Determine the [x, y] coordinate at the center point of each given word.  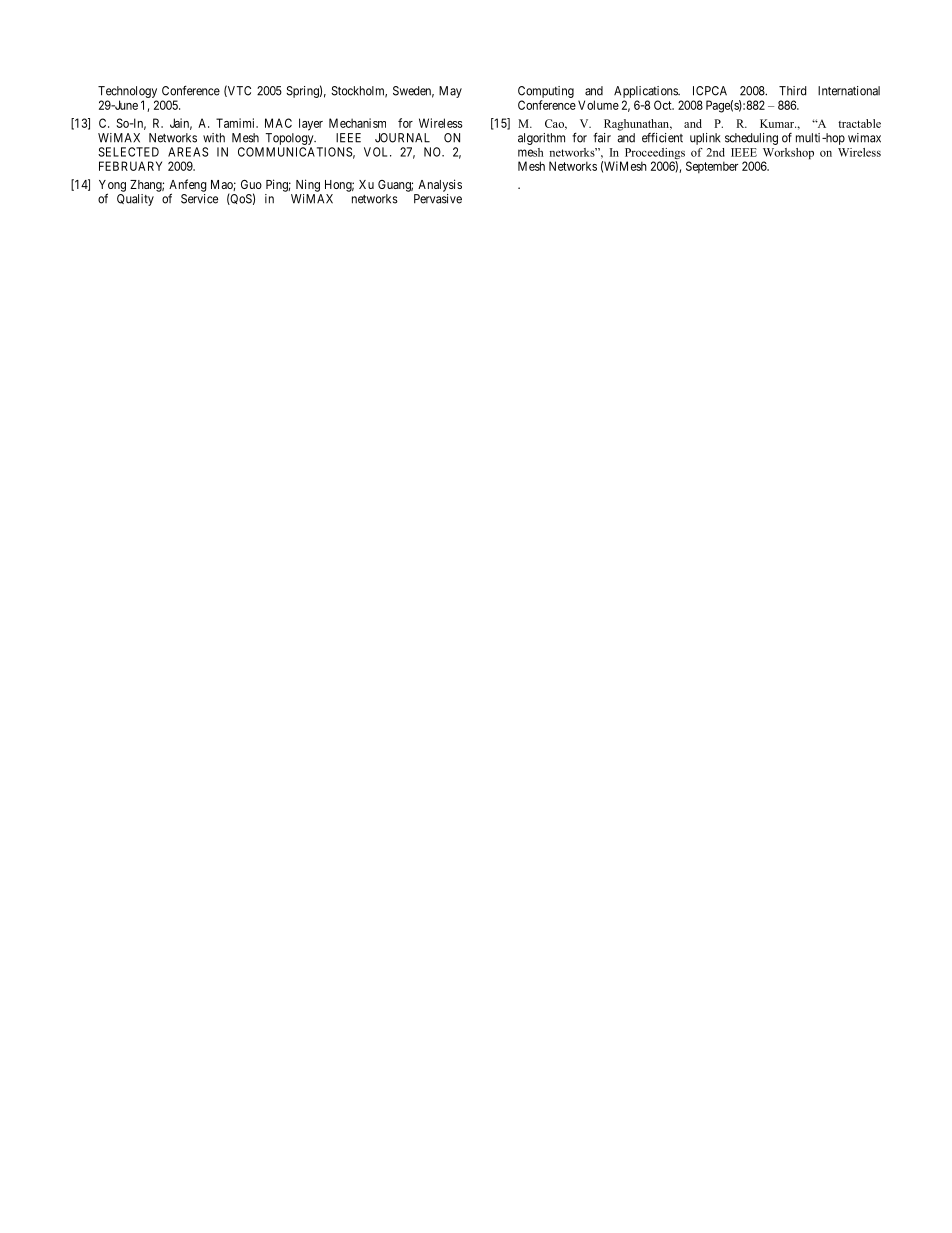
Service [199, 199]
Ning [308, 185]
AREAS [188, 152]
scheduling [751, 139]
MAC [278, 123]
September [712, 167]
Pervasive [438, 199]
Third [792, 91]
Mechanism [357, 123]
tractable [859, 123]
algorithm [541, 139]
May [450, 92]
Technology [127, 92]
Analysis [440, 185]
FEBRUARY [130, 166]
